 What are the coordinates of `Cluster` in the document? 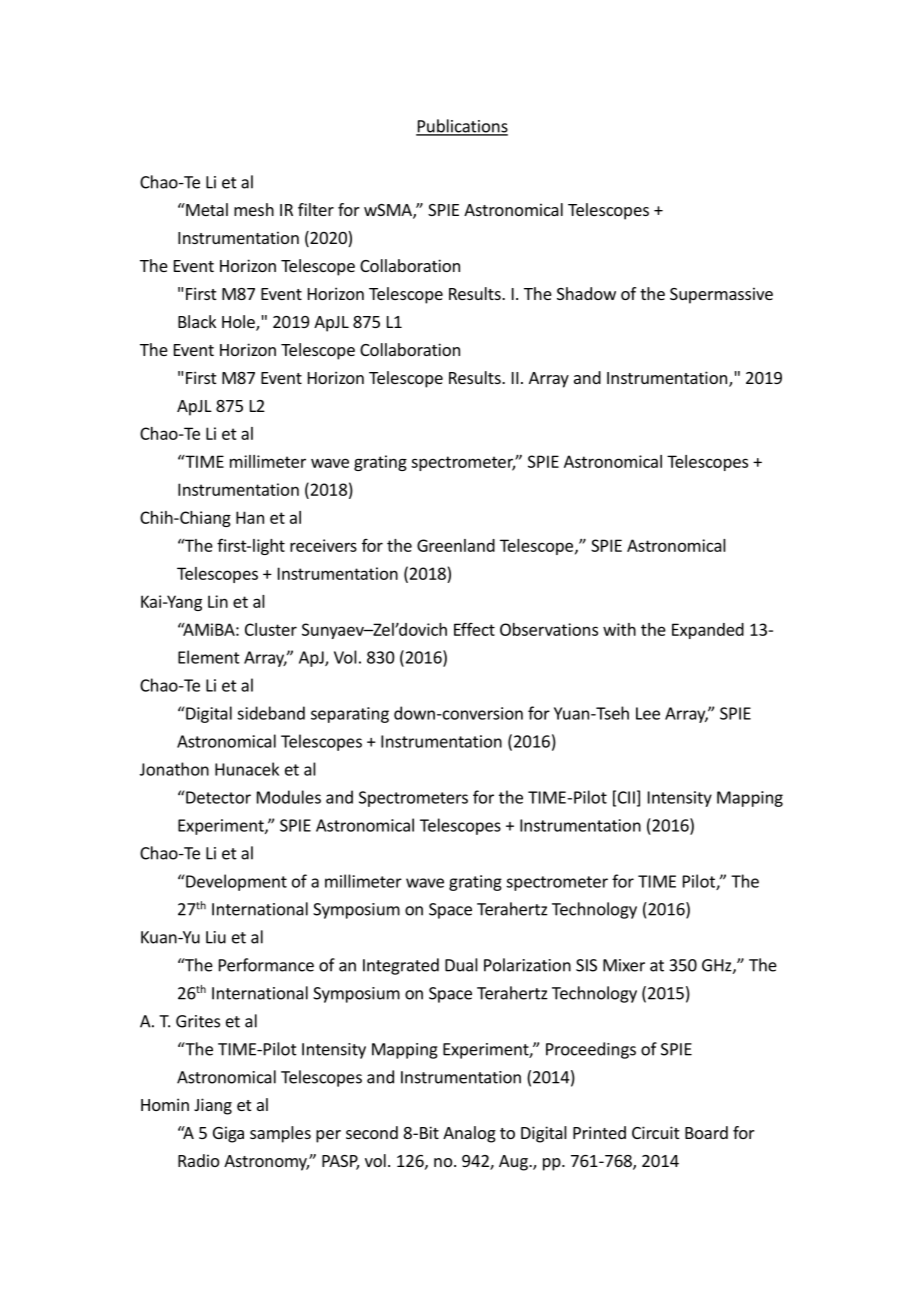 It's located at (271, 629).
